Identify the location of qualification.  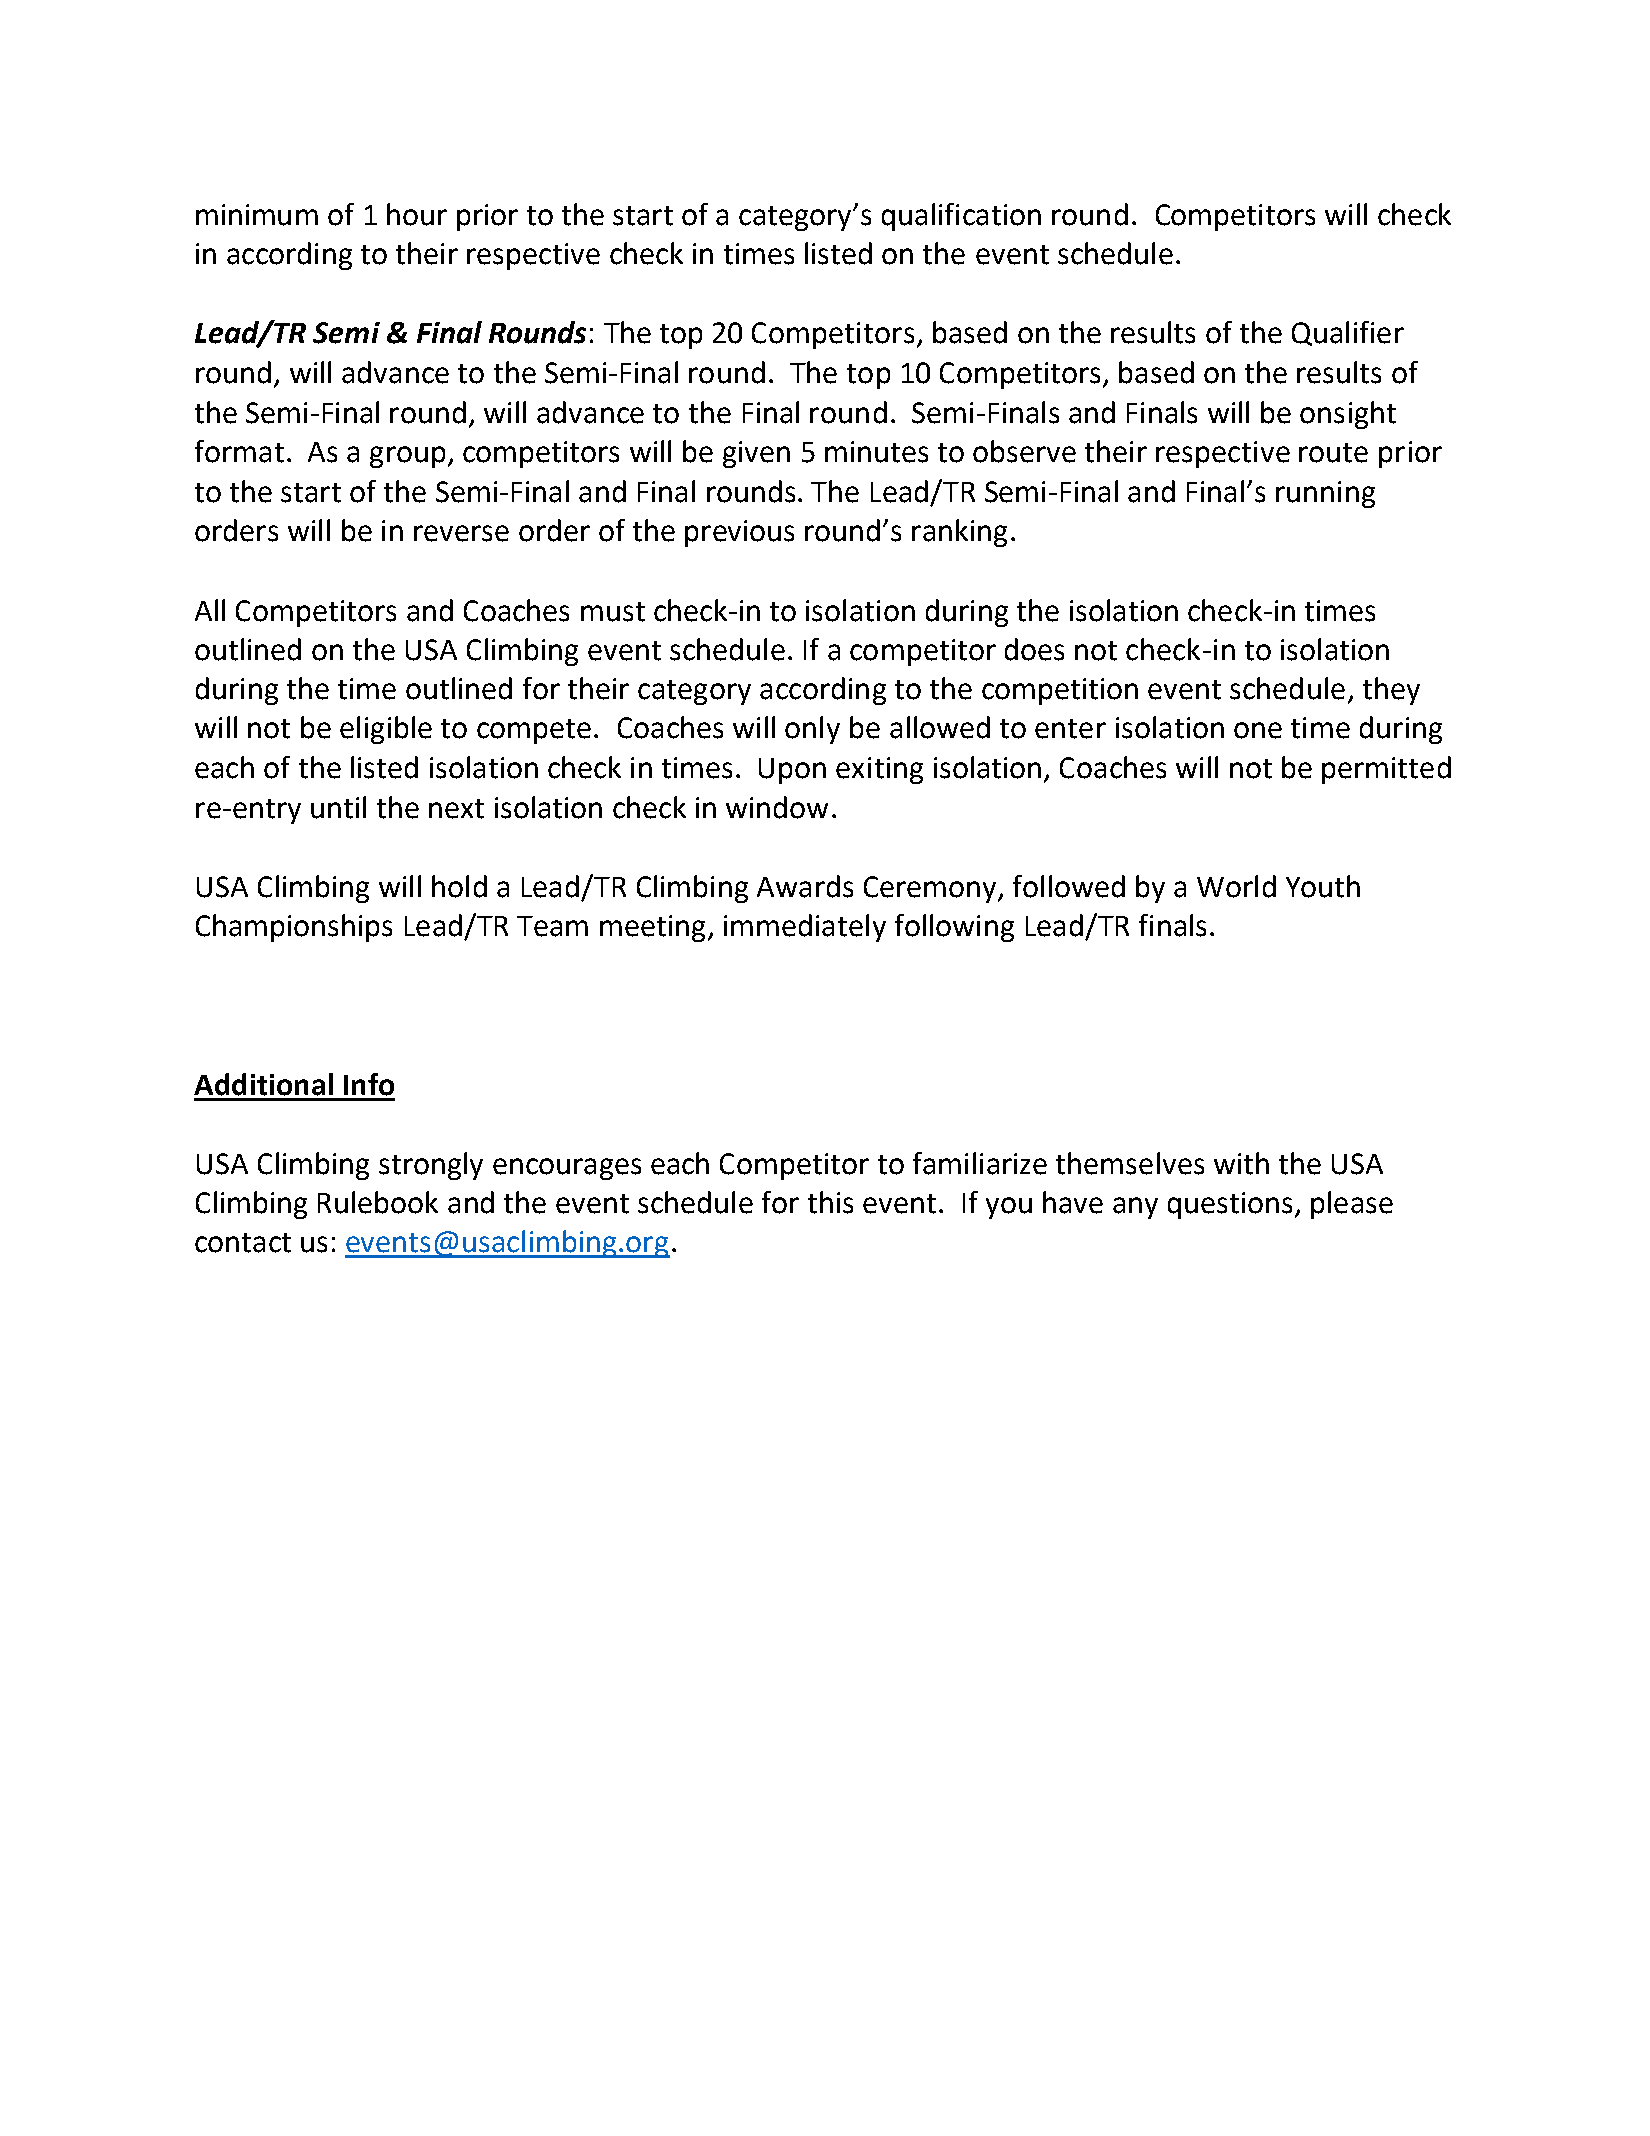
(961, 217).
